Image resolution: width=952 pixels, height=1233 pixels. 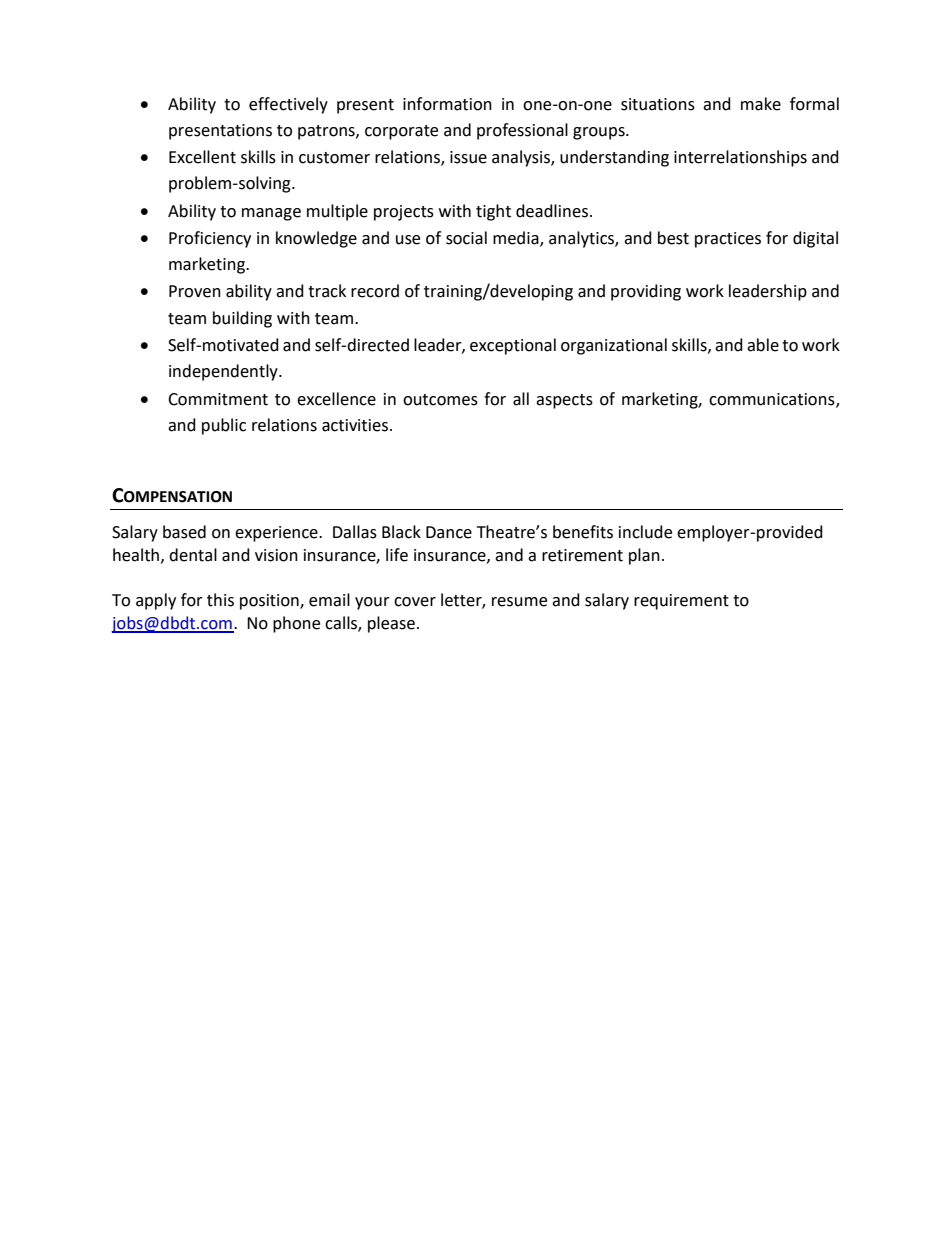 I want to click on professional, so click(x=522, y=131).
